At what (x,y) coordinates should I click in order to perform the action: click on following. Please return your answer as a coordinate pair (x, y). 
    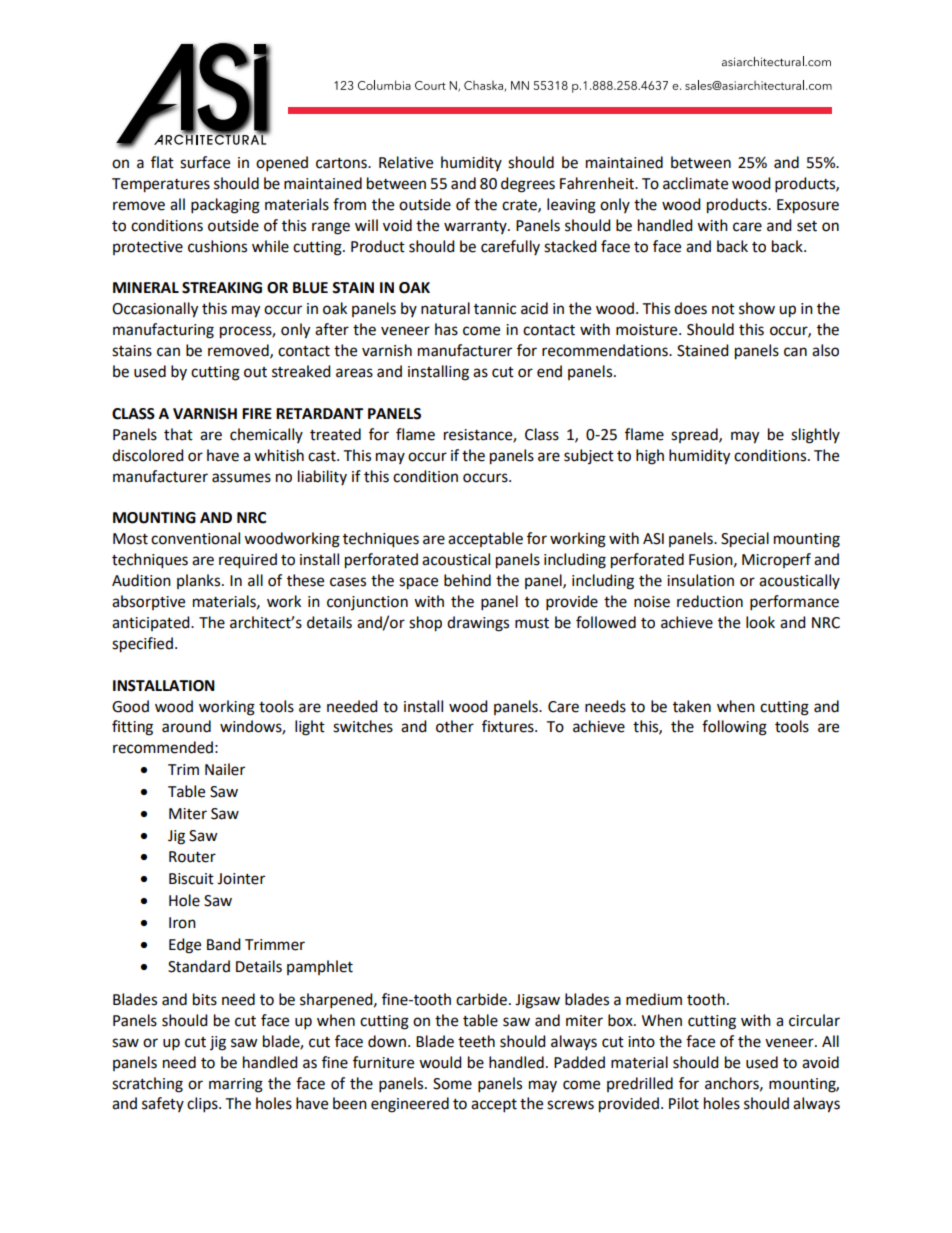
    Looking at the image, I should click on (734, 728).
